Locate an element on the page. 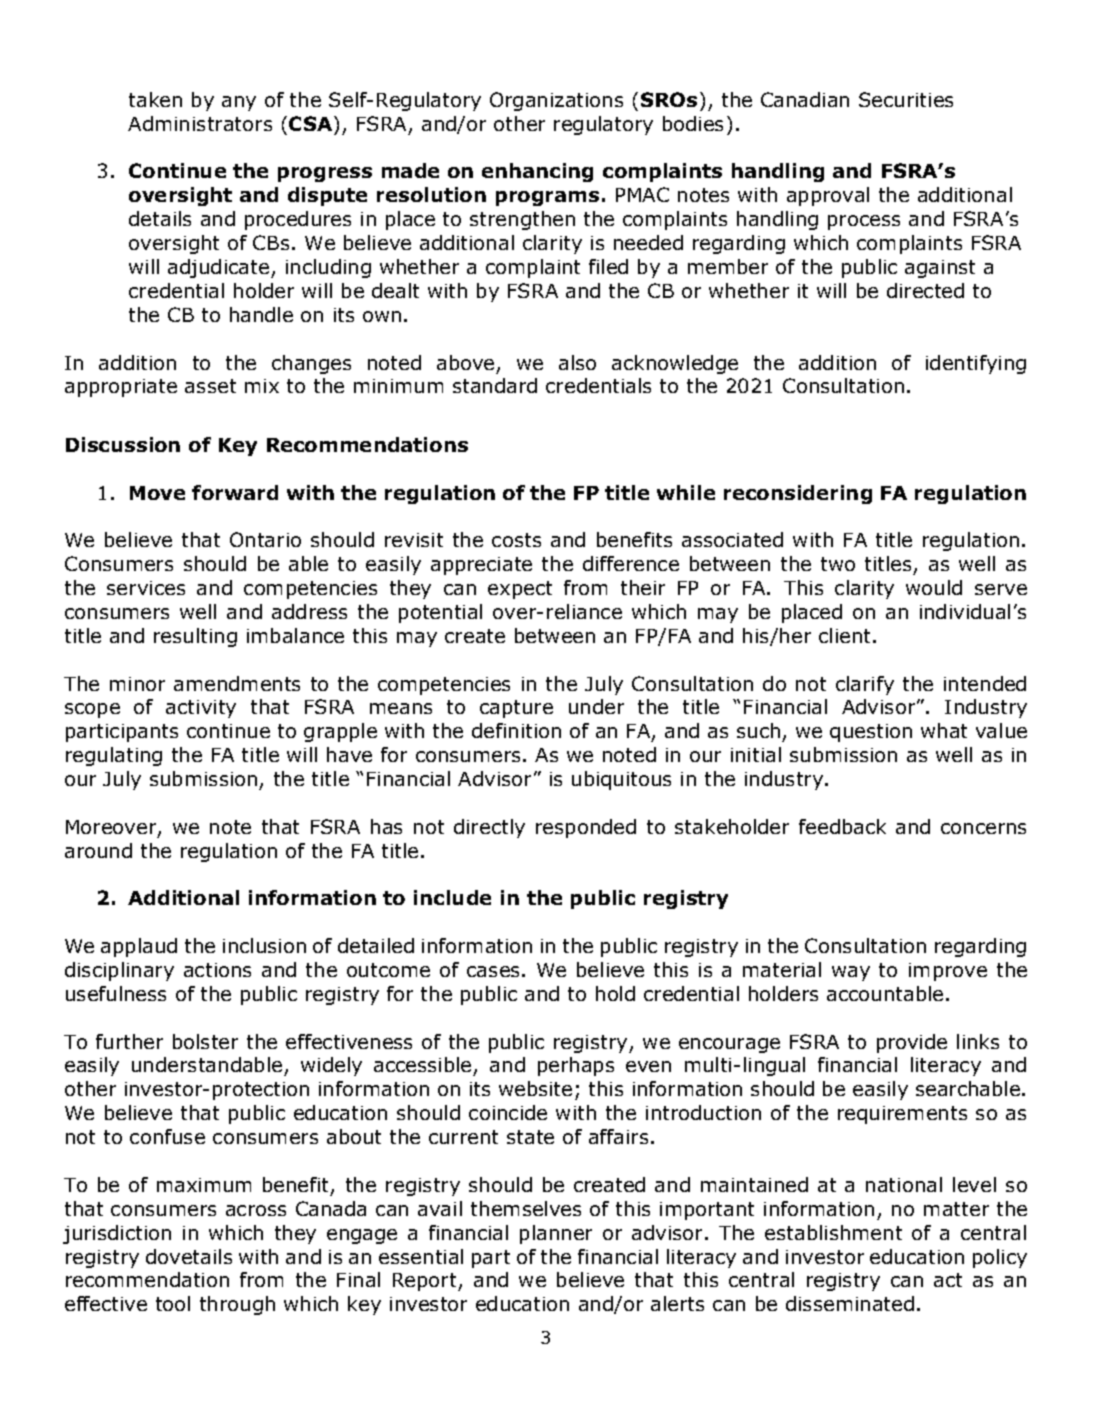 Image resolution: width=1093 pixels, height=1414 pixels. disseminated is located at coordinates (850, 1303).
